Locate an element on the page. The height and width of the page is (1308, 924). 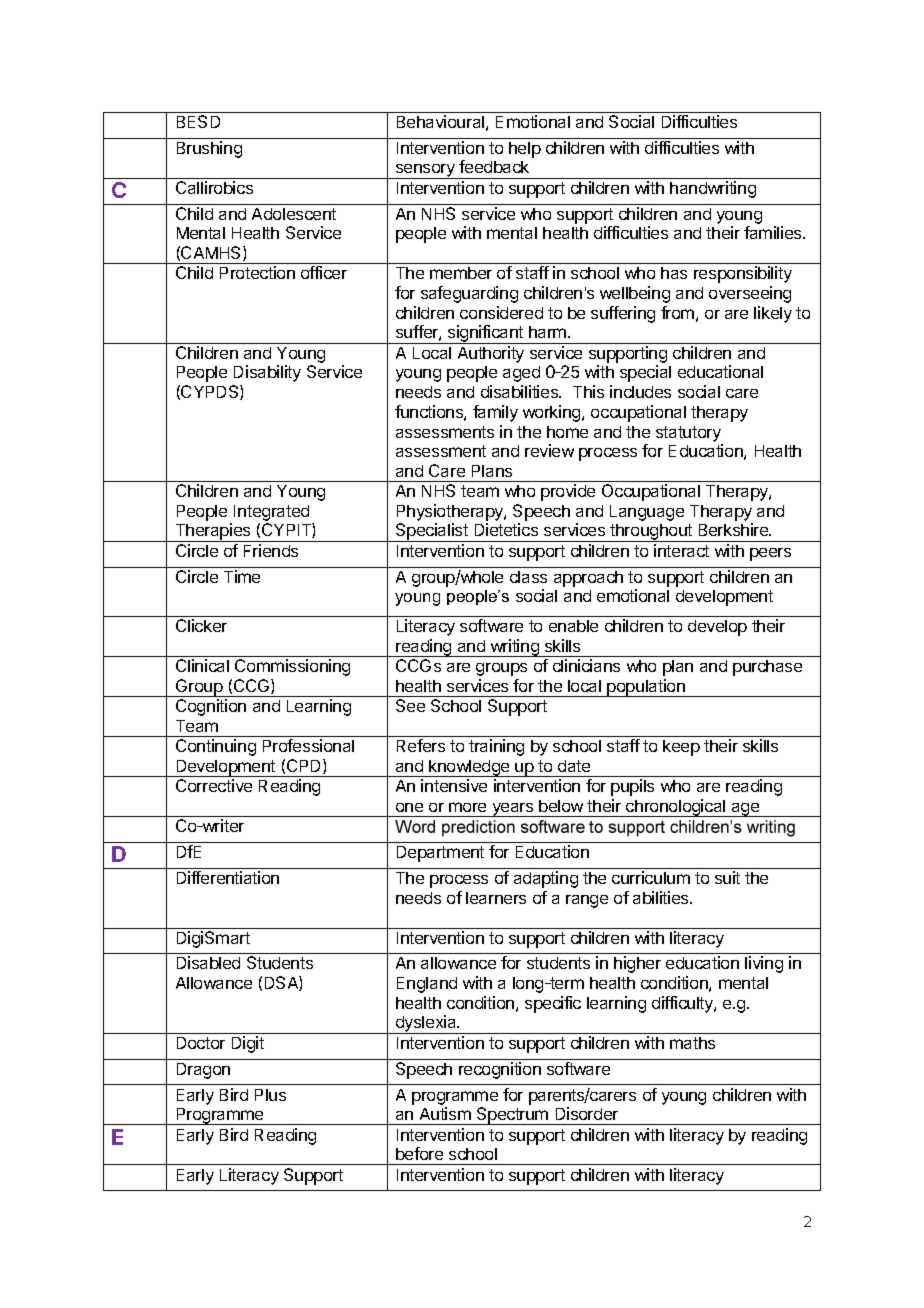
learners is located at coordinates (496, 898).
